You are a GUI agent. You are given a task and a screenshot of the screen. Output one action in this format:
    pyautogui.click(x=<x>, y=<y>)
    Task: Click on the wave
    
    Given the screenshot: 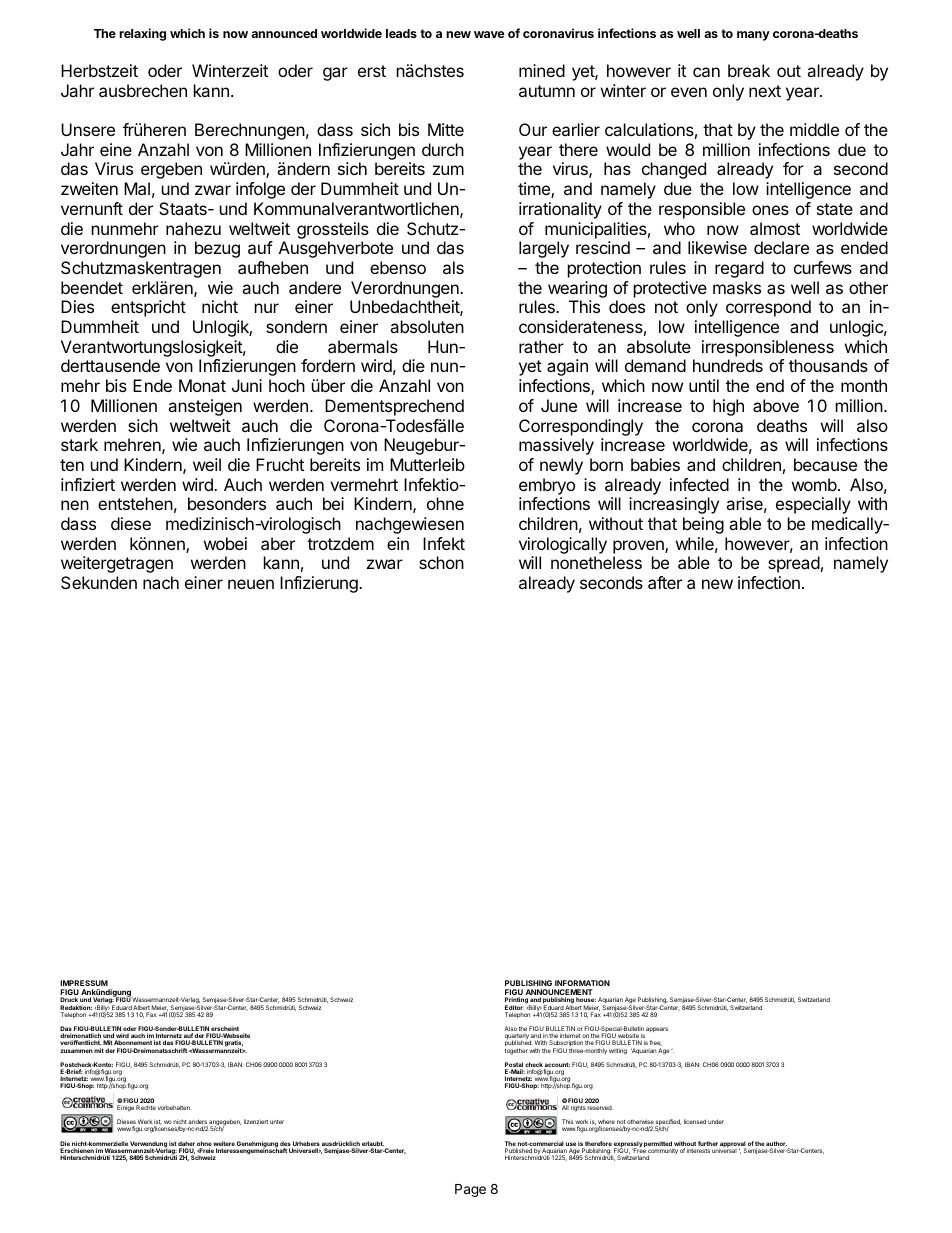 What is the action you would take?
    pyautogui.click(x=489, y=34)
